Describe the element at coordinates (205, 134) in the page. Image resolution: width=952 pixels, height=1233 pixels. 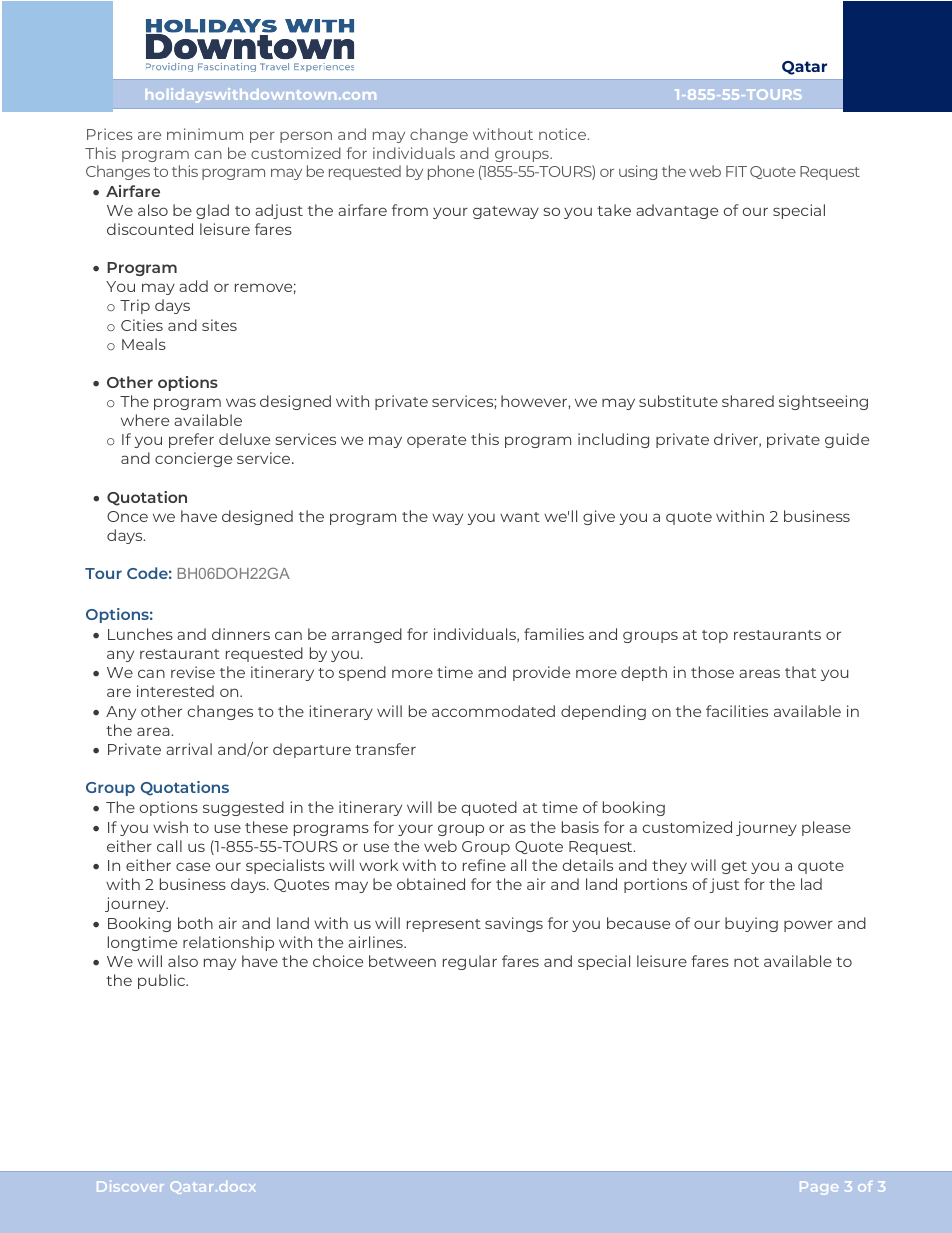
I see `minimum` at that location.
